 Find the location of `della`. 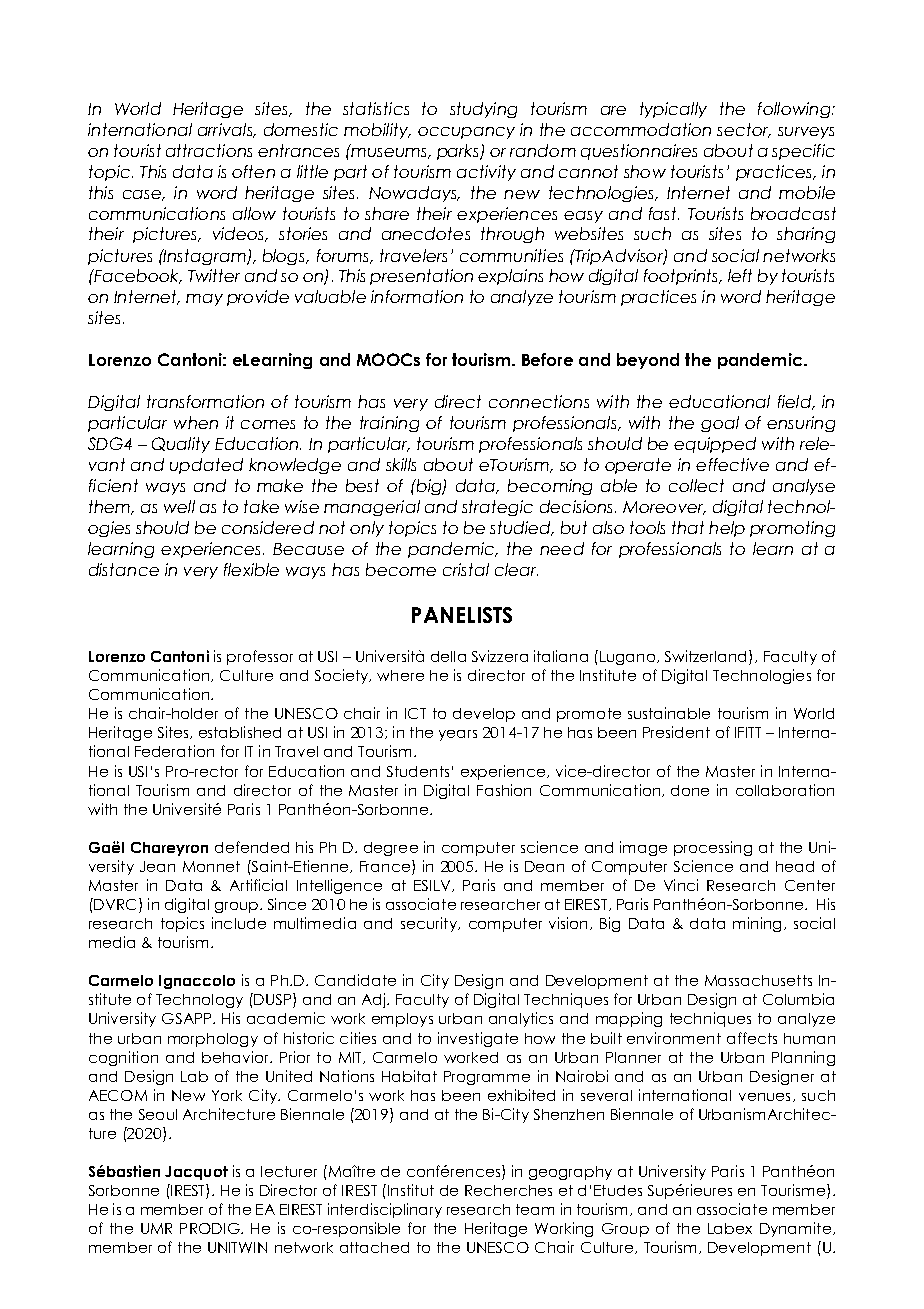

della is located at coordinates (448, 656).
